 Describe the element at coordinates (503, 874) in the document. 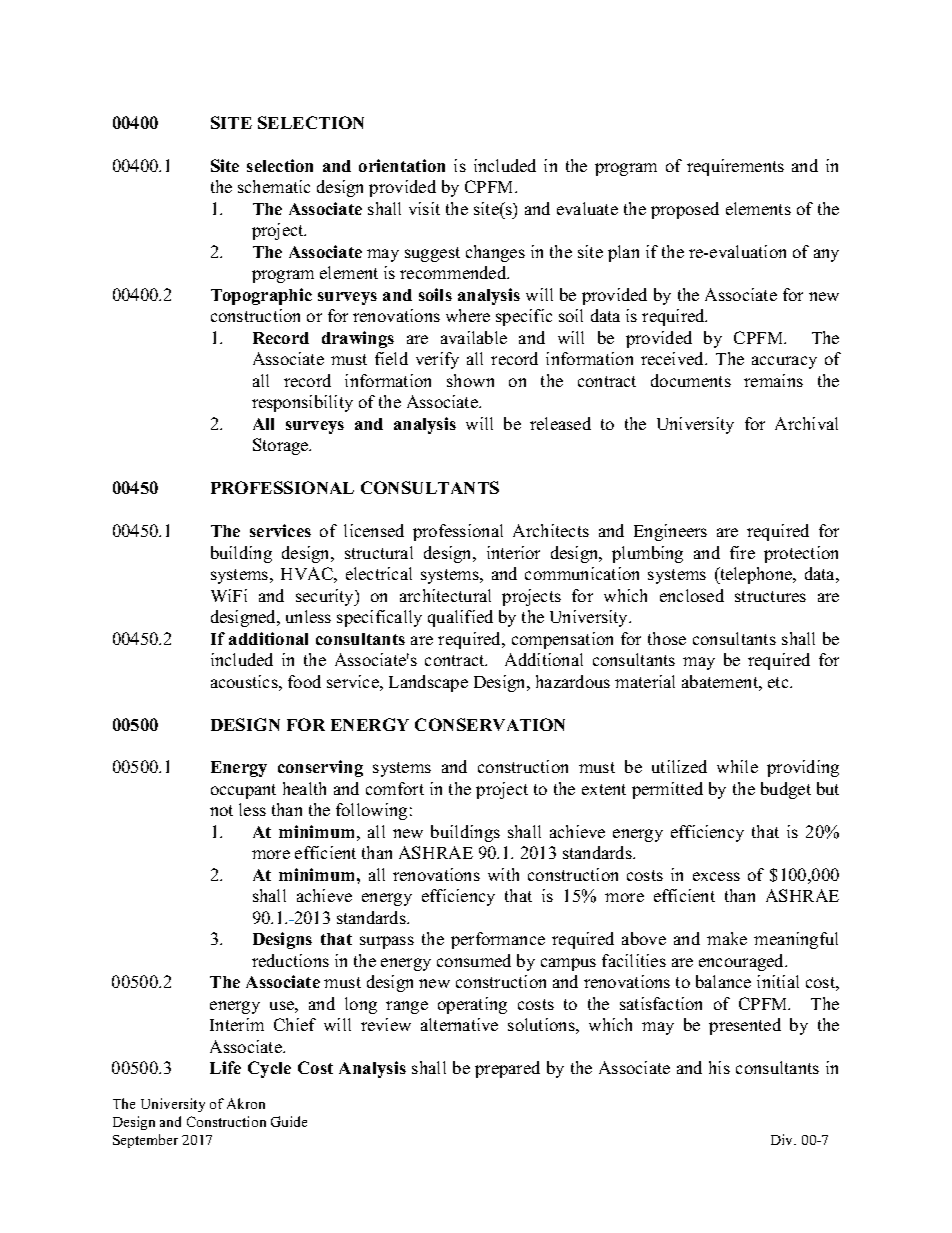

I see `with` at that location.
